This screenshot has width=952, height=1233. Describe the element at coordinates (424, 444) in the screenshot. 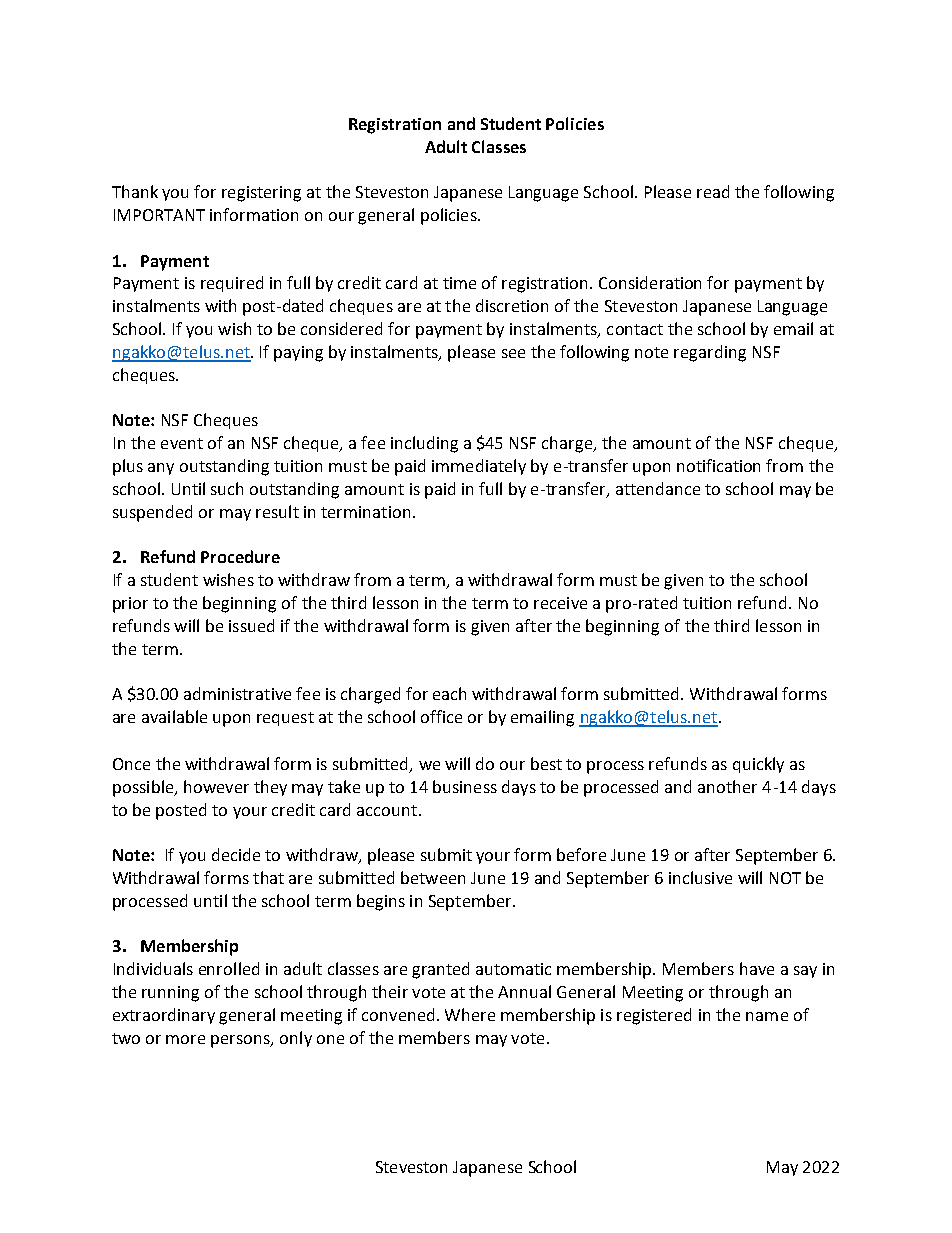

I see `including` at that location.
